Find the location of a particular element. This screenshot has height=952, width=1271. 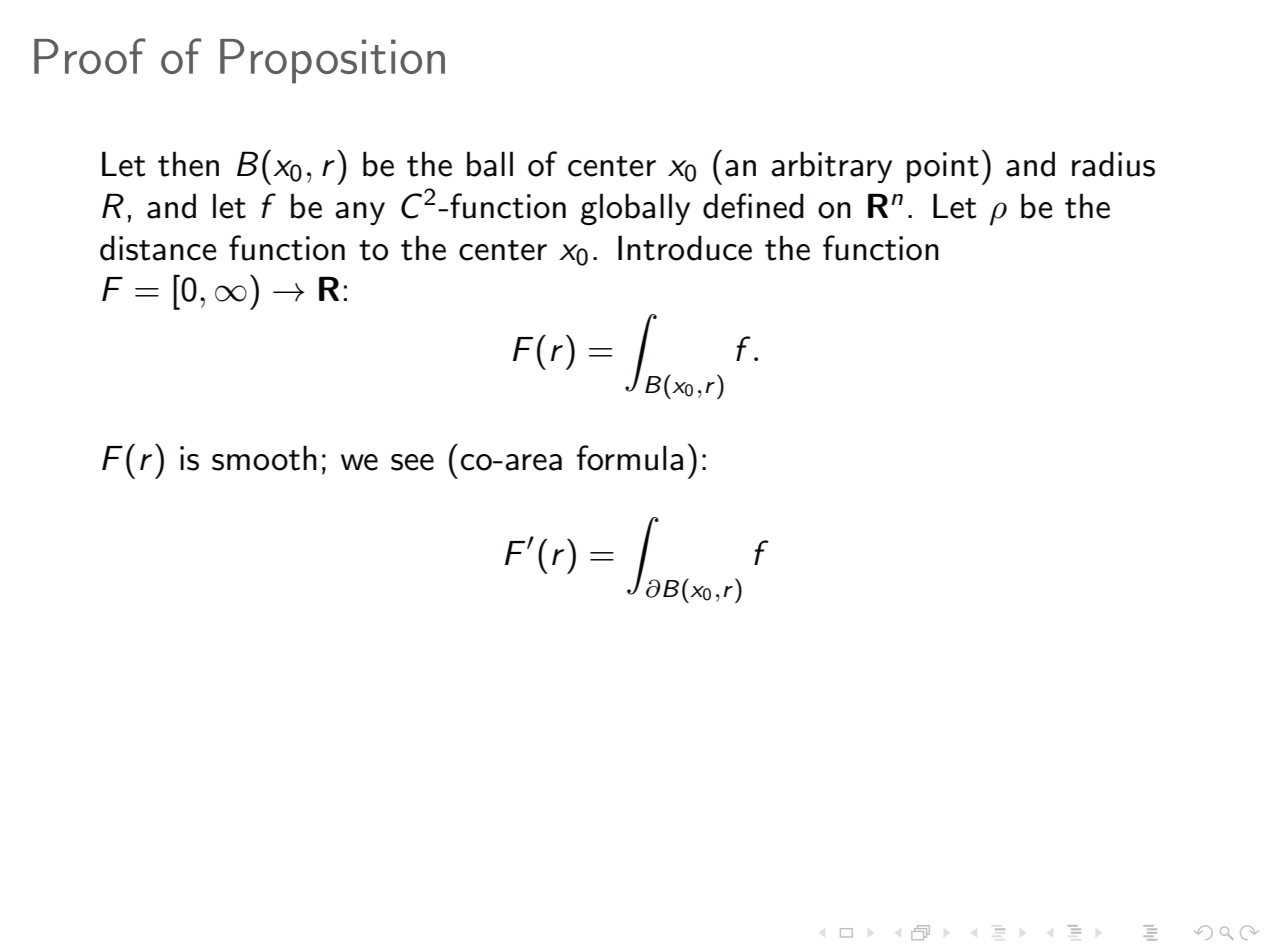

Proof is located at coordinates (89, 56).
